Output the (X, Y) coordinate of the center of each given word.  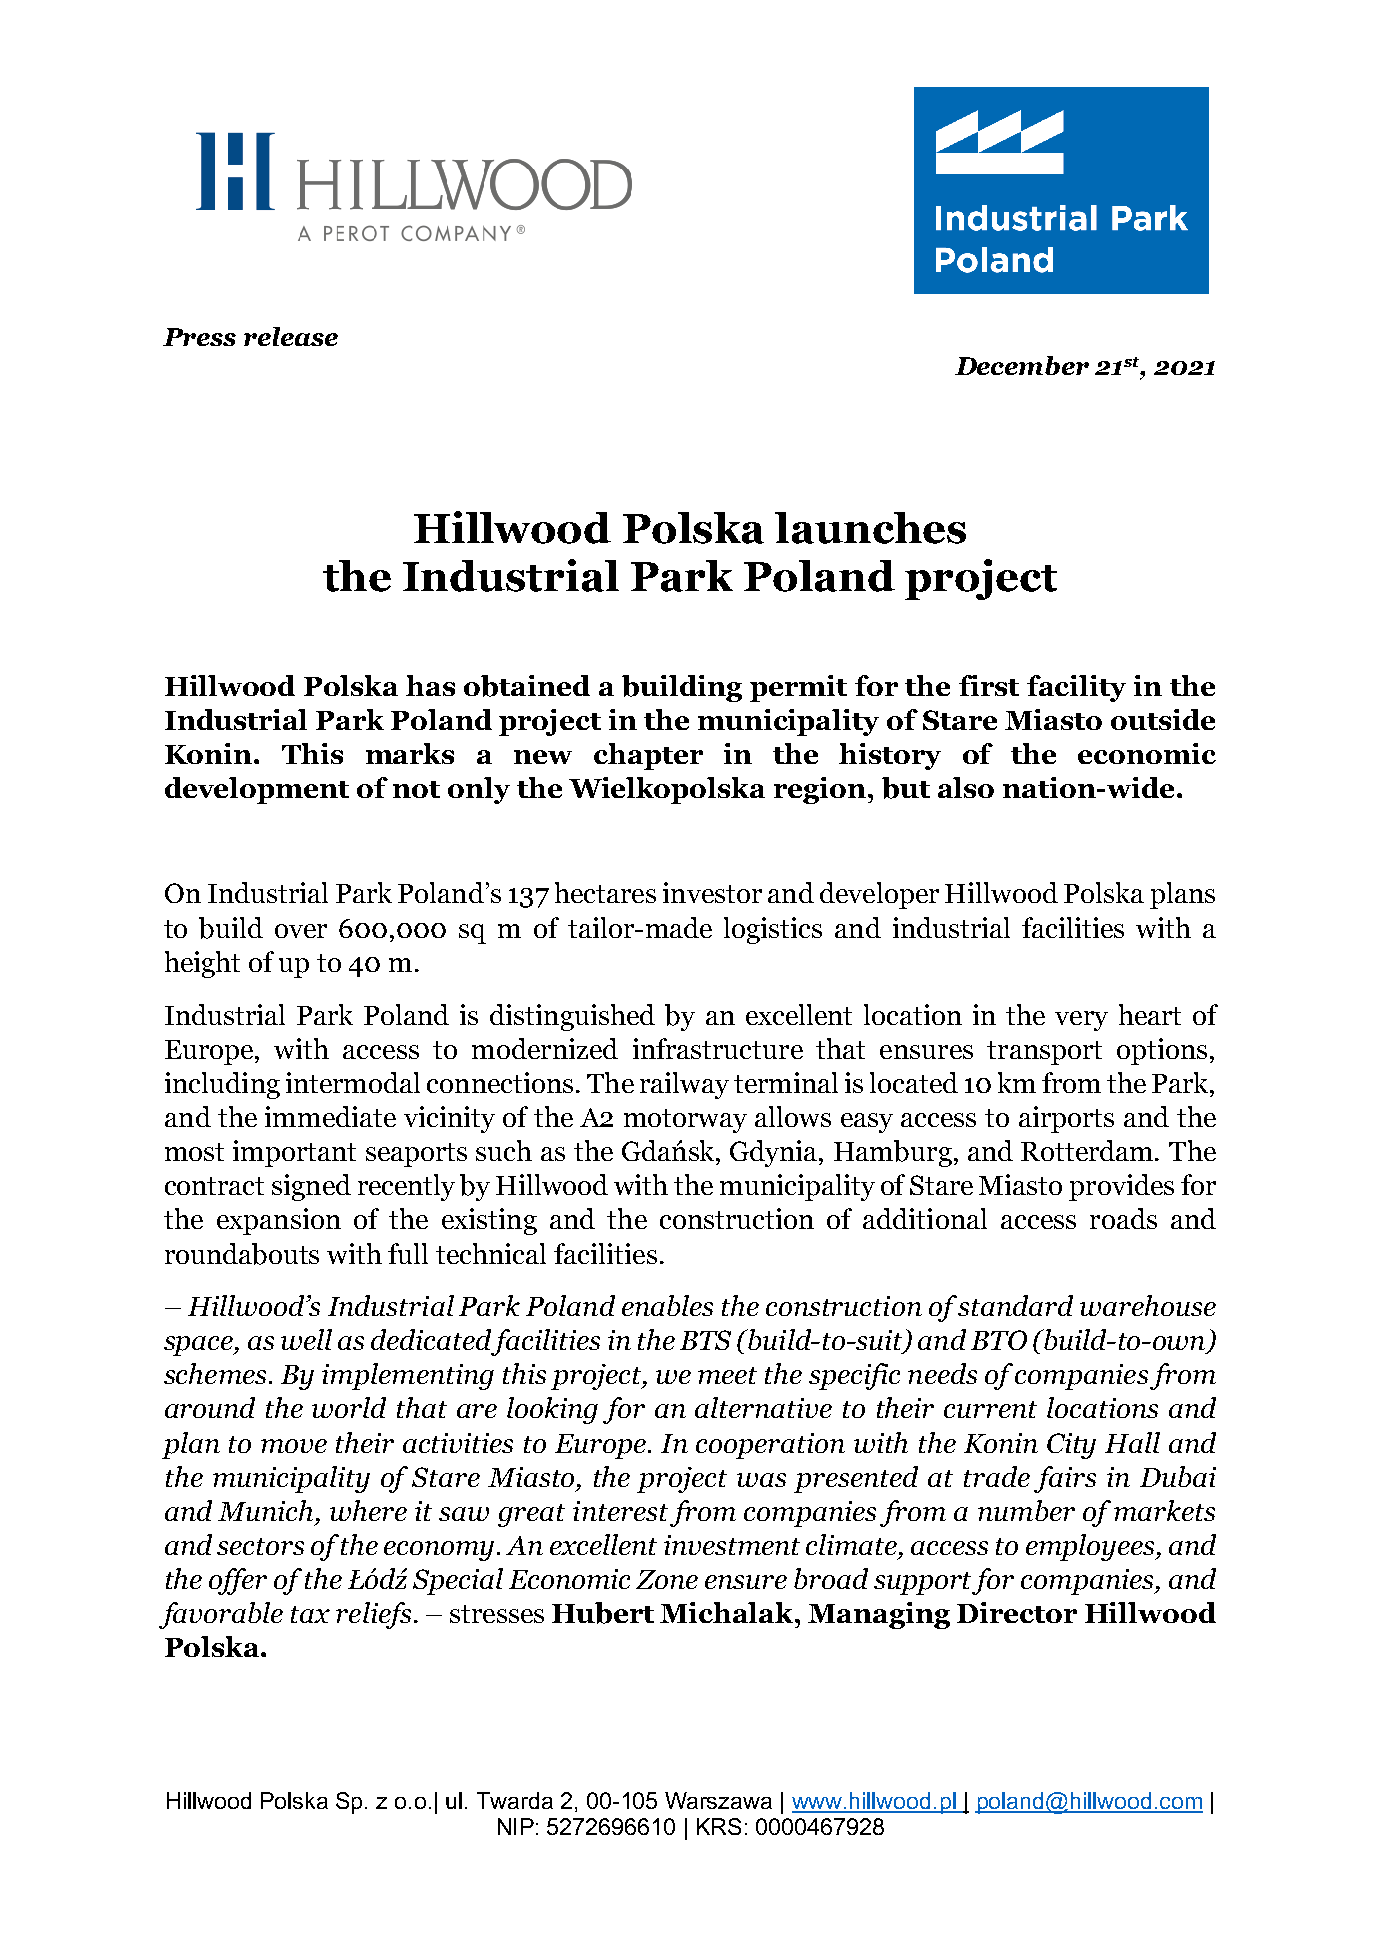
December (1022, 365)
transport (1044, 1053)
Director (1017, 1612)
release (291, 336)
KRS (719, 1826)
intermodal (353, 1082)
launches (870, 528)
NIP (516, 1826)
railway (684, 1085)
